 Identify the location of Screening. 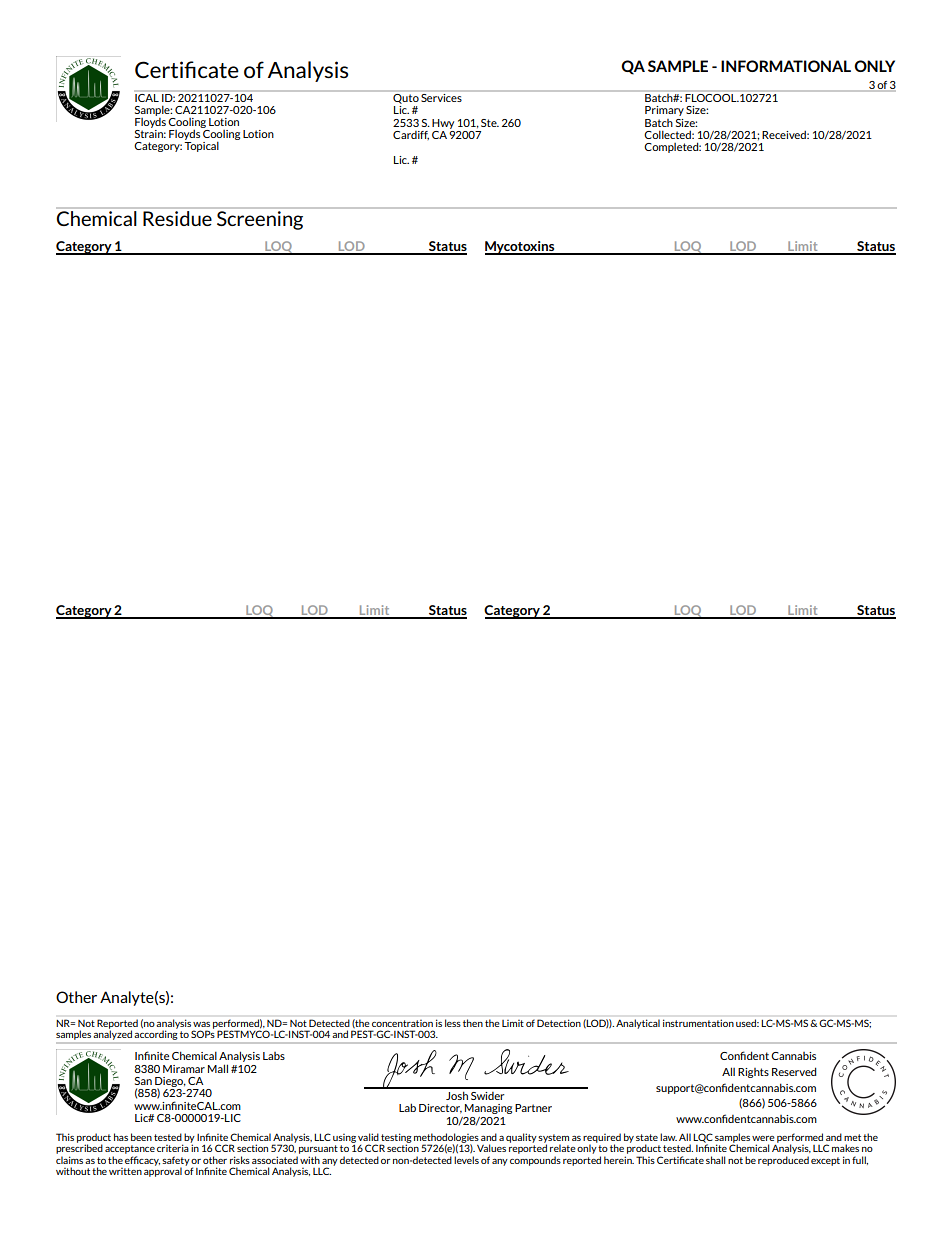
(260, 220).
